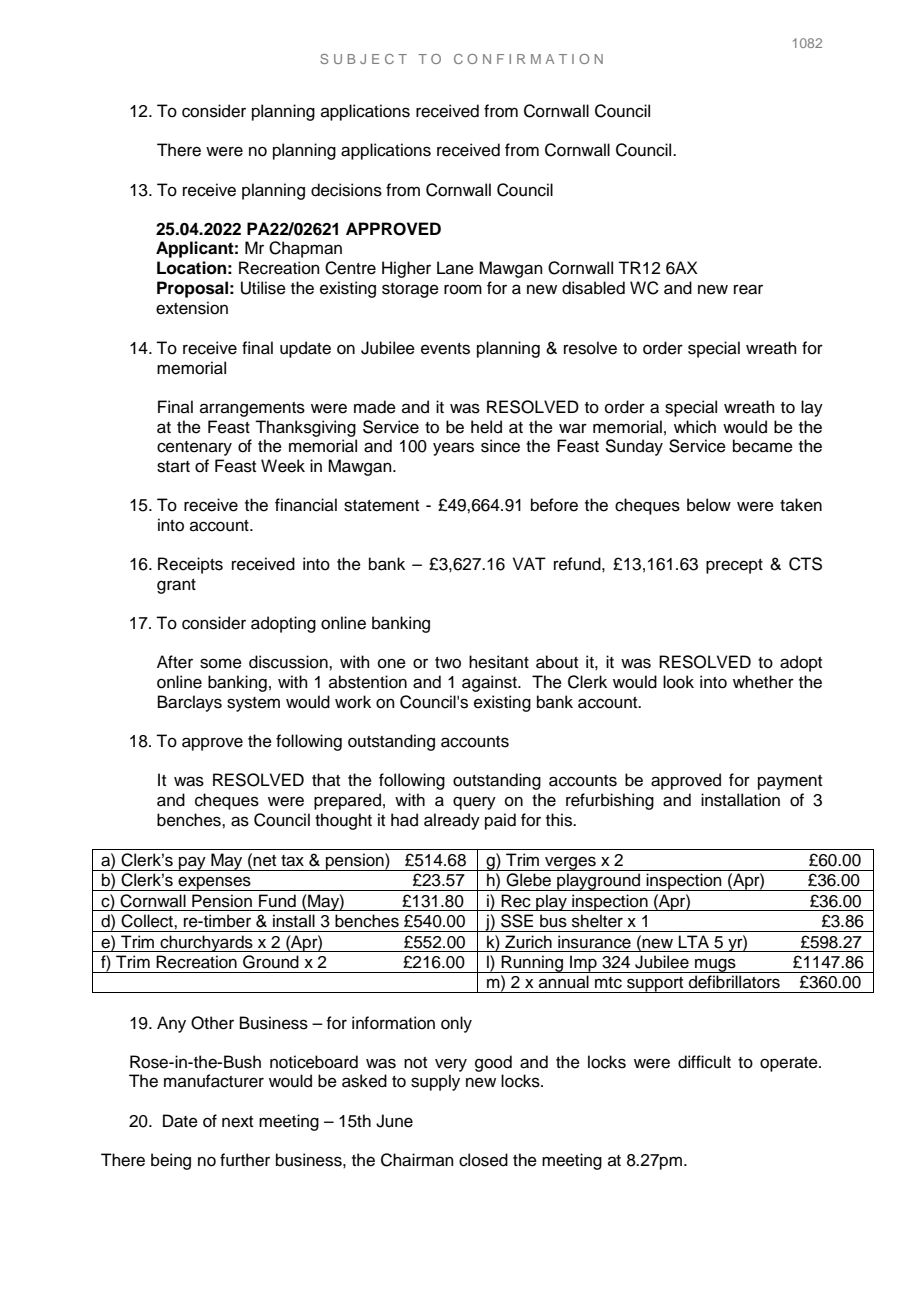 The height and width of the image is (1308, 924). What do you see at coordinates (221, 663) in the image?
I see `some` at bounding box center [221, 663].
